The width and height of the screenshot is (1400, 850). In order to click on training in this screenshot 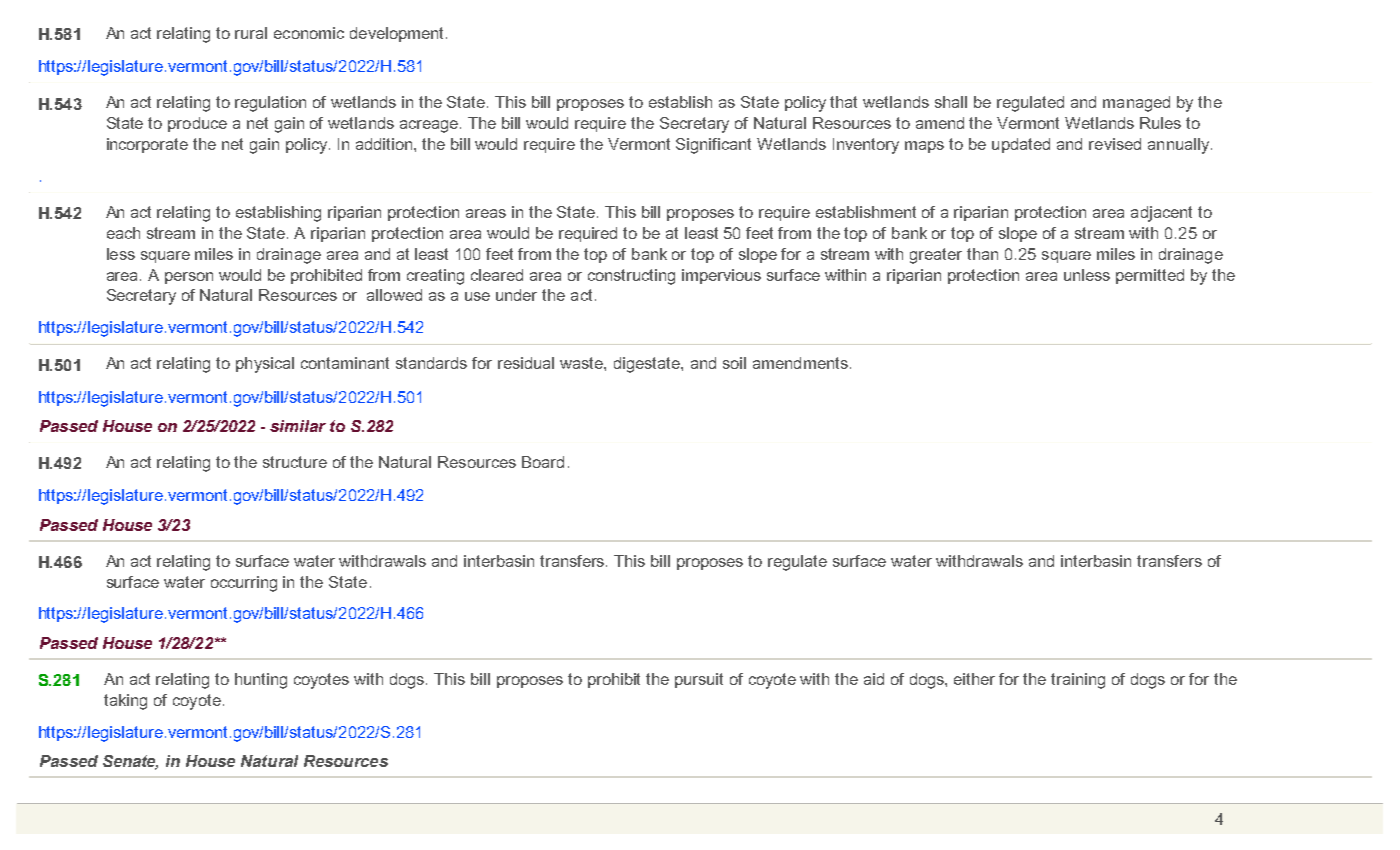, I will do `click(1078, 681)`.
